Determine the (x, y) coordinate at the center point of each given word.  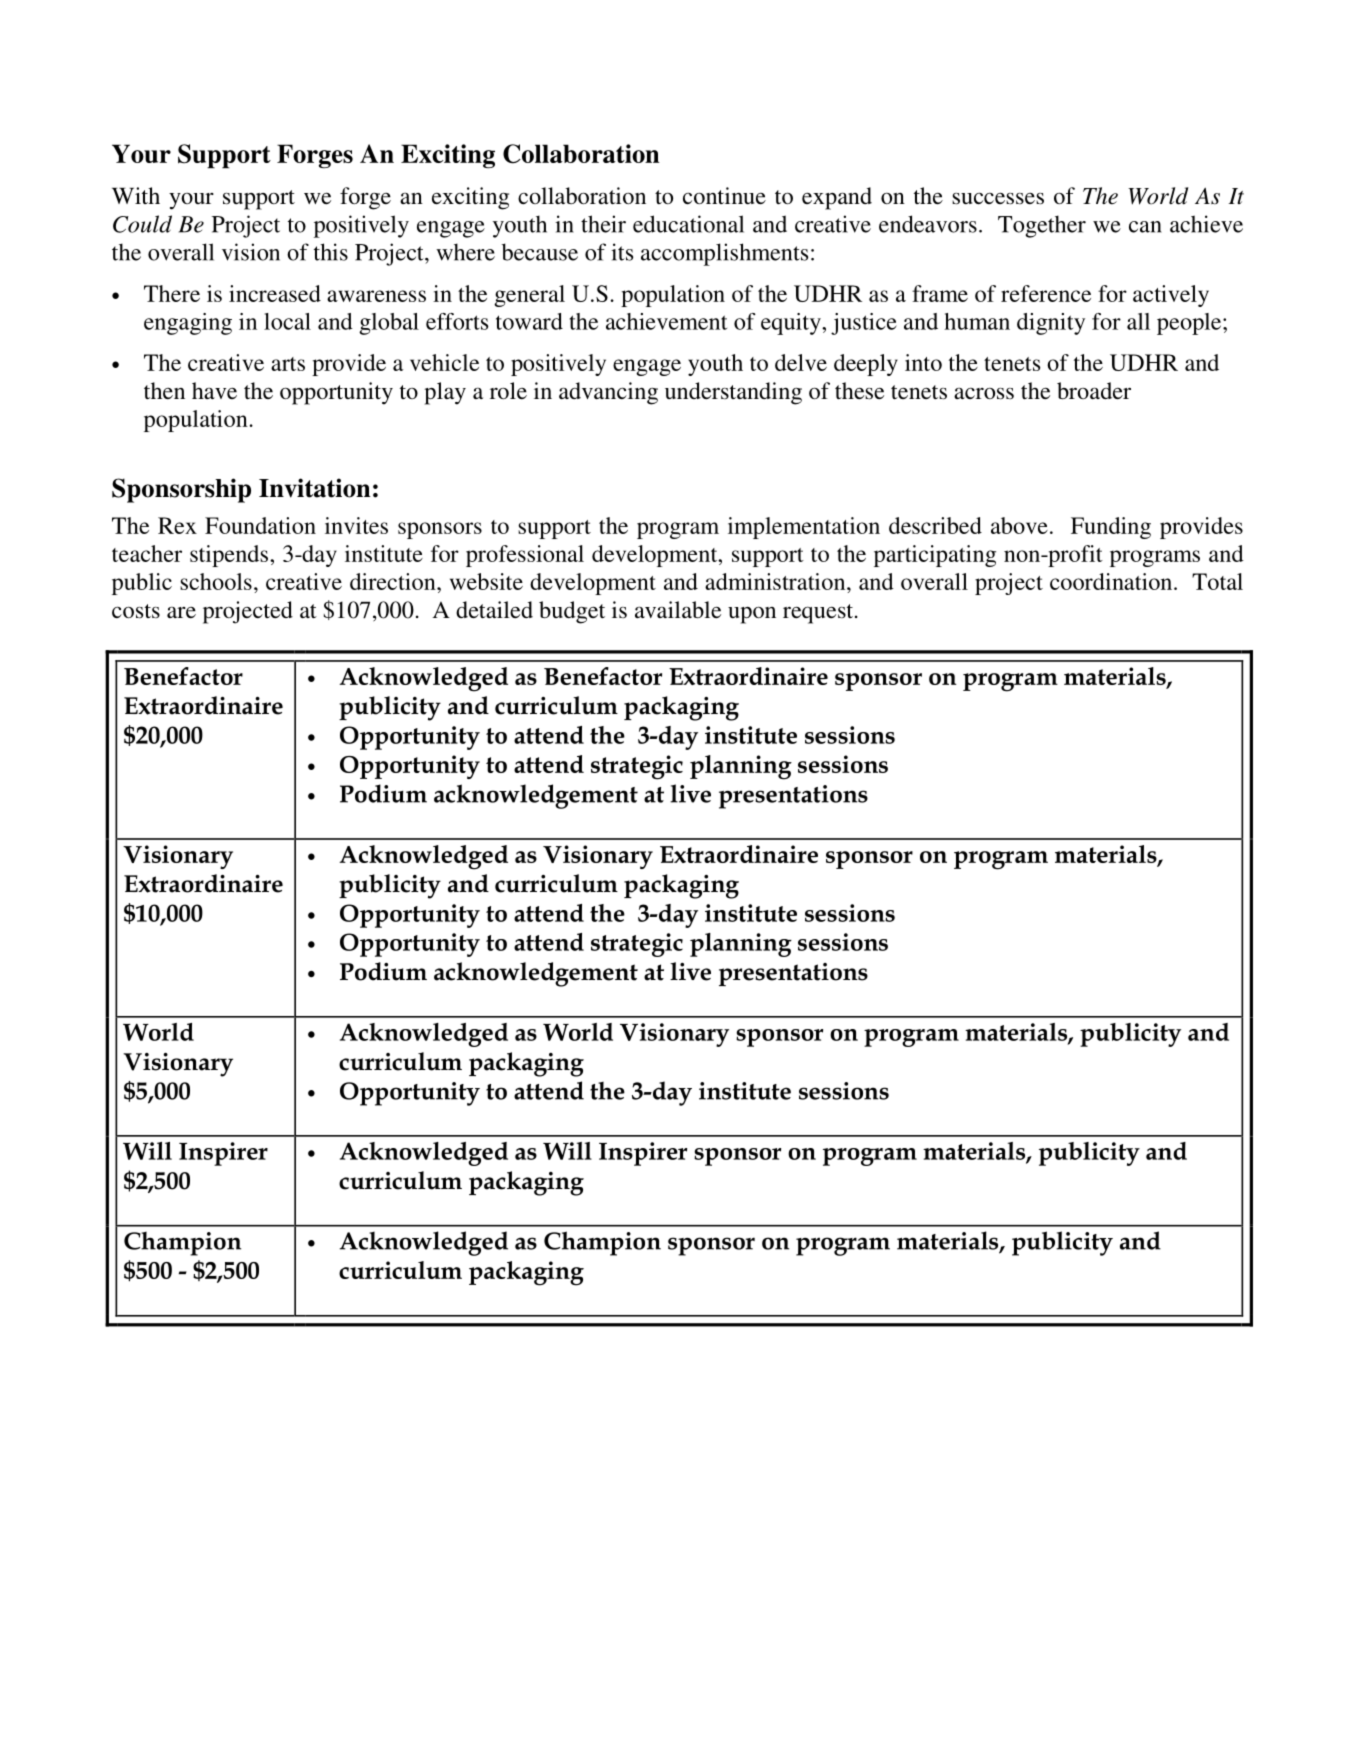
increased (275, 293)
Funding (1111, 528)
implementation (804, 528)
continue (724, 196)
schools (216, 581)
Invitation (315, 488)
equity (792, 324)
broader (1094, 391)
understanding (733, 393)
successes (998, 198)
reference (1046, 293)
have (214, 390)
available (678, 610)
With (136, 195)
